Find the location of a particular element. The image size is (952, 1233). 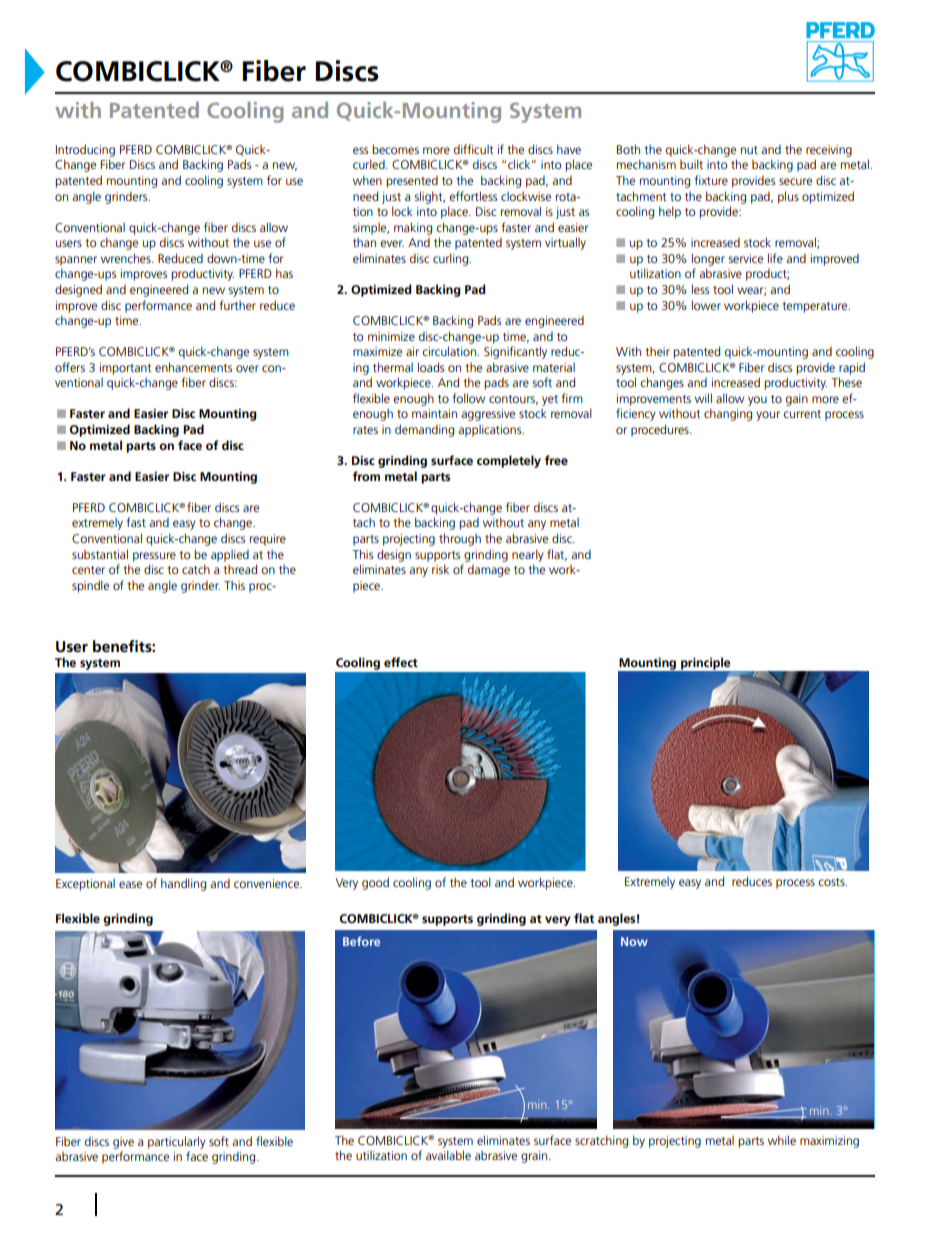

difficult is located at coordinates (473, 149).
